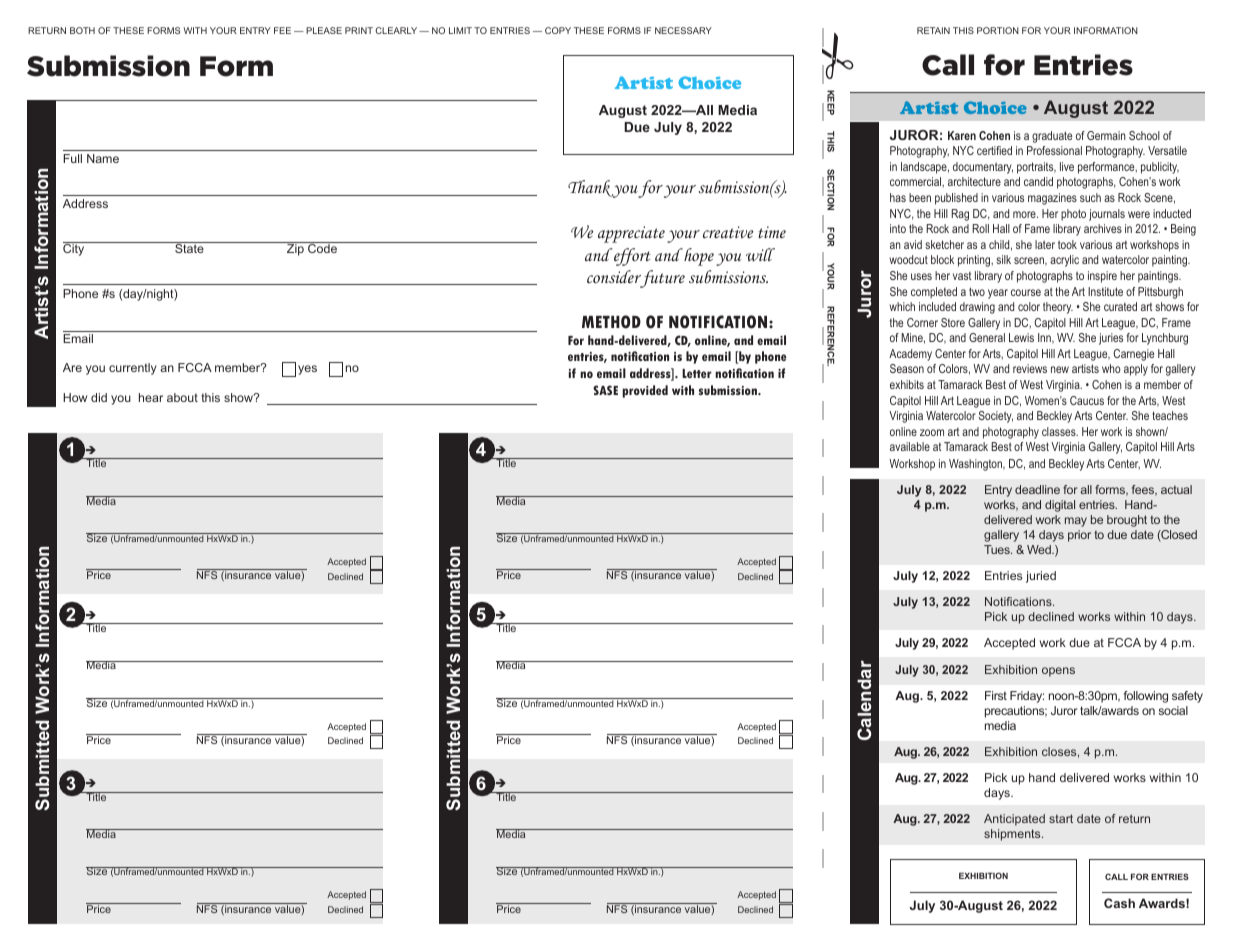 The height and width of the screenshot is (952, 1233). Describe the element at coordinates (645, 391) in the screenshot. I see `provided` at that location.
